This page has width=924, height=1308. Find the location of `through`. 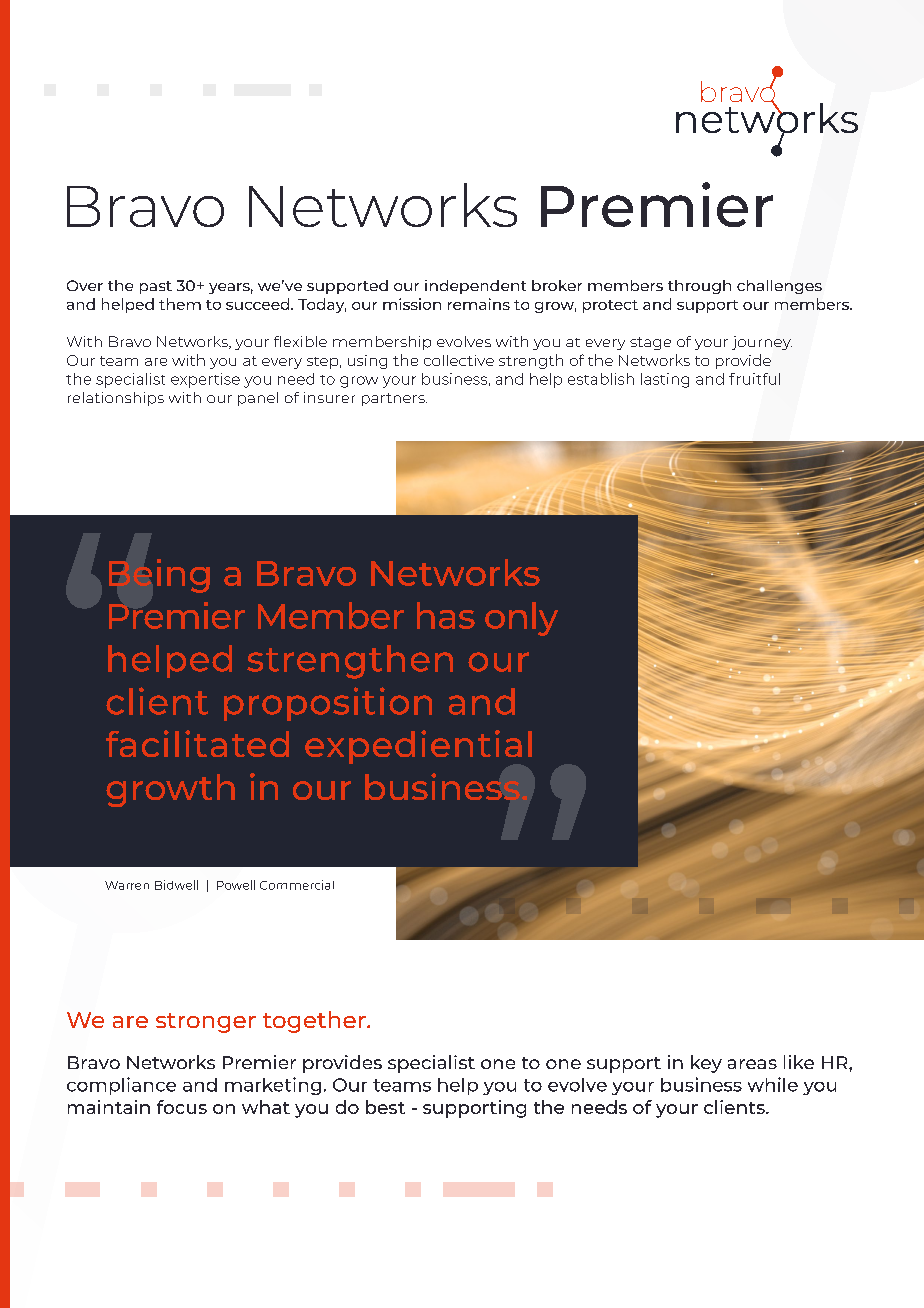

through is located at coordinates (699, 287).
